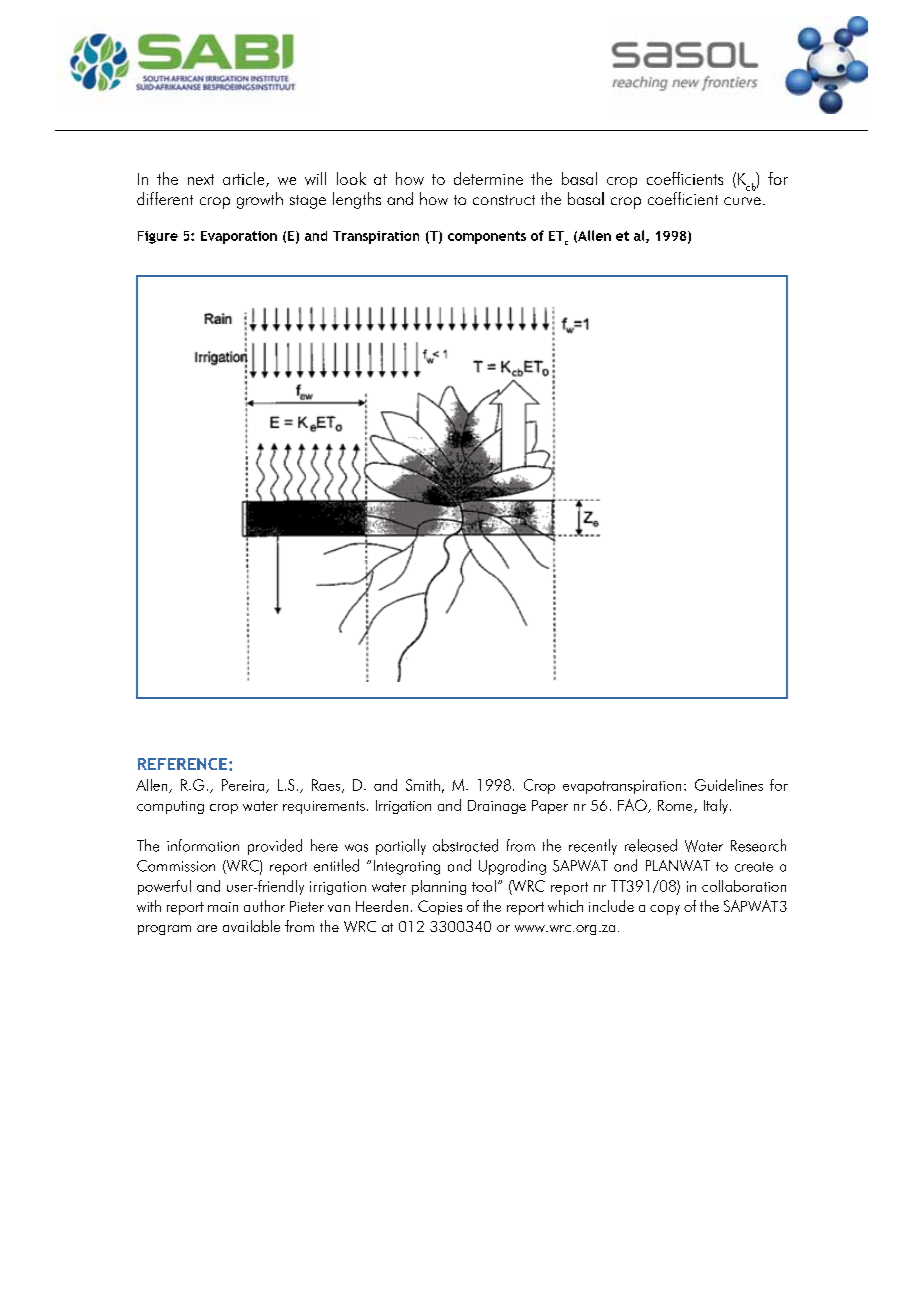  What do you see at coordinates (423, 785) in the document?
I see `Smith` at bounding box center [423, 785].
